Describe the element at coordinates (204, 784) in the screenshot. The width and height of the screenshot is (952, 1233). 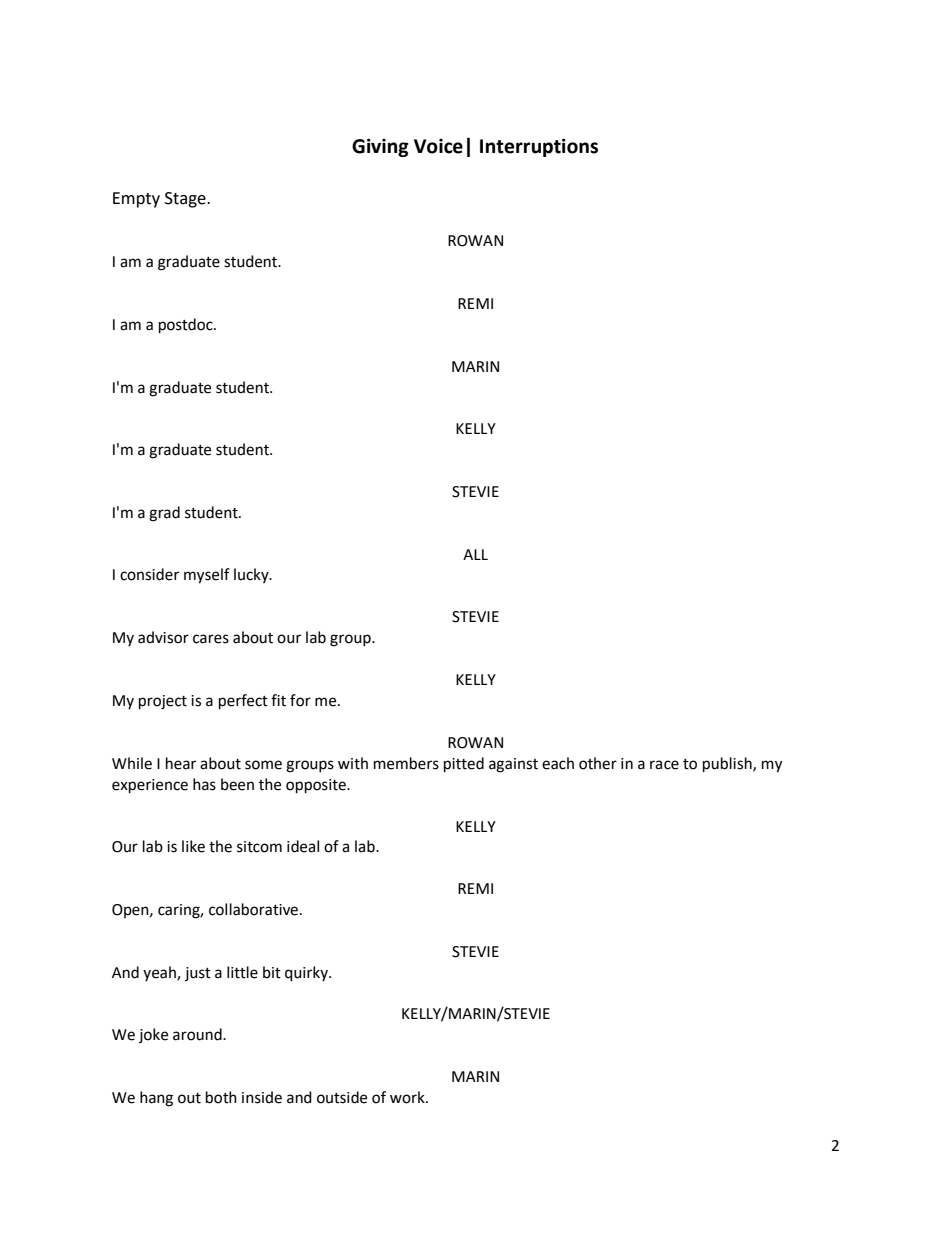
I see `has` at that location.
